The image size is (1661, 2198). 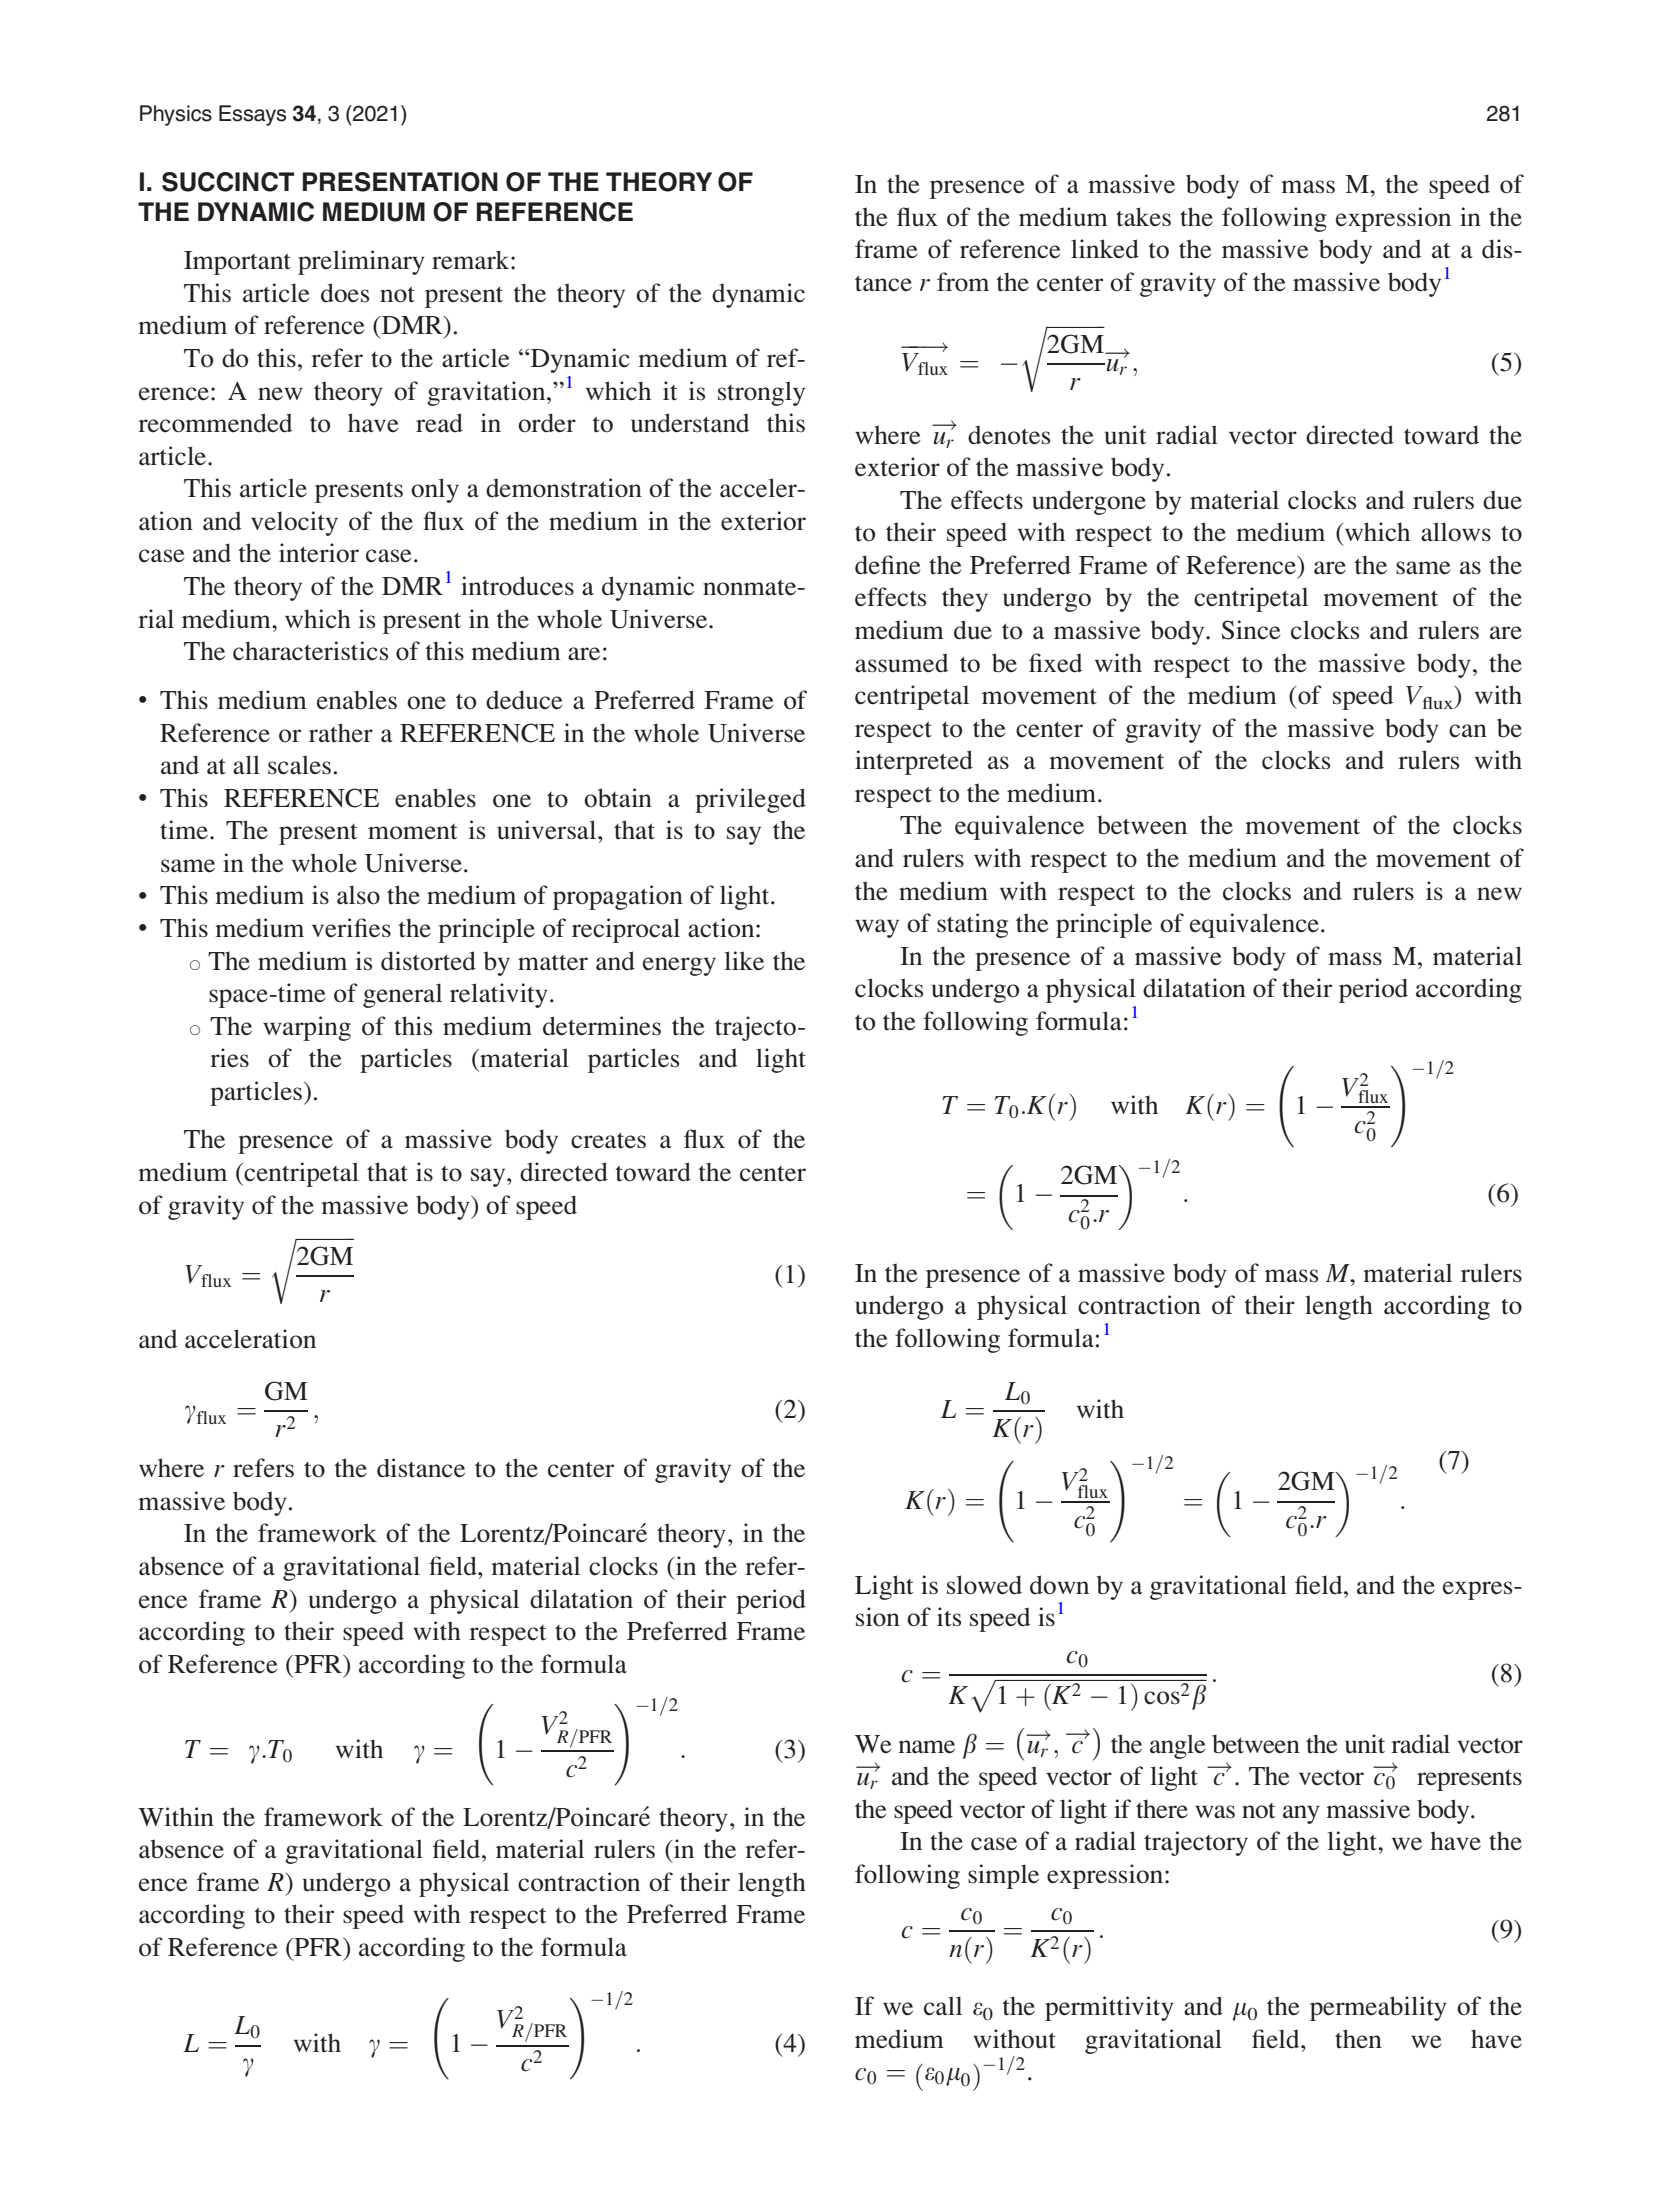 I want to click on creates, so click(x=608, y=1141).
